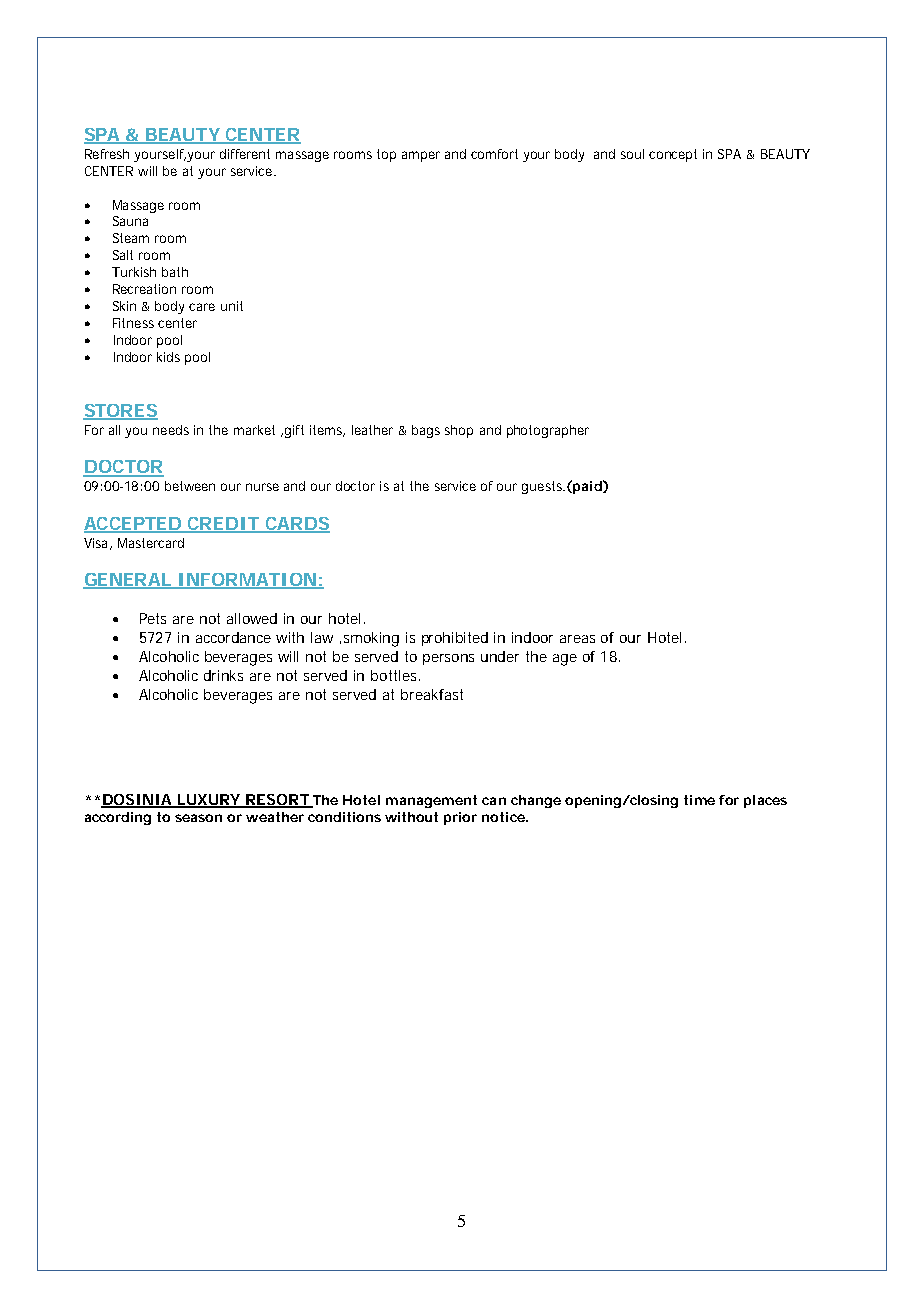  I want to click on photographer, so click(548, 431).
